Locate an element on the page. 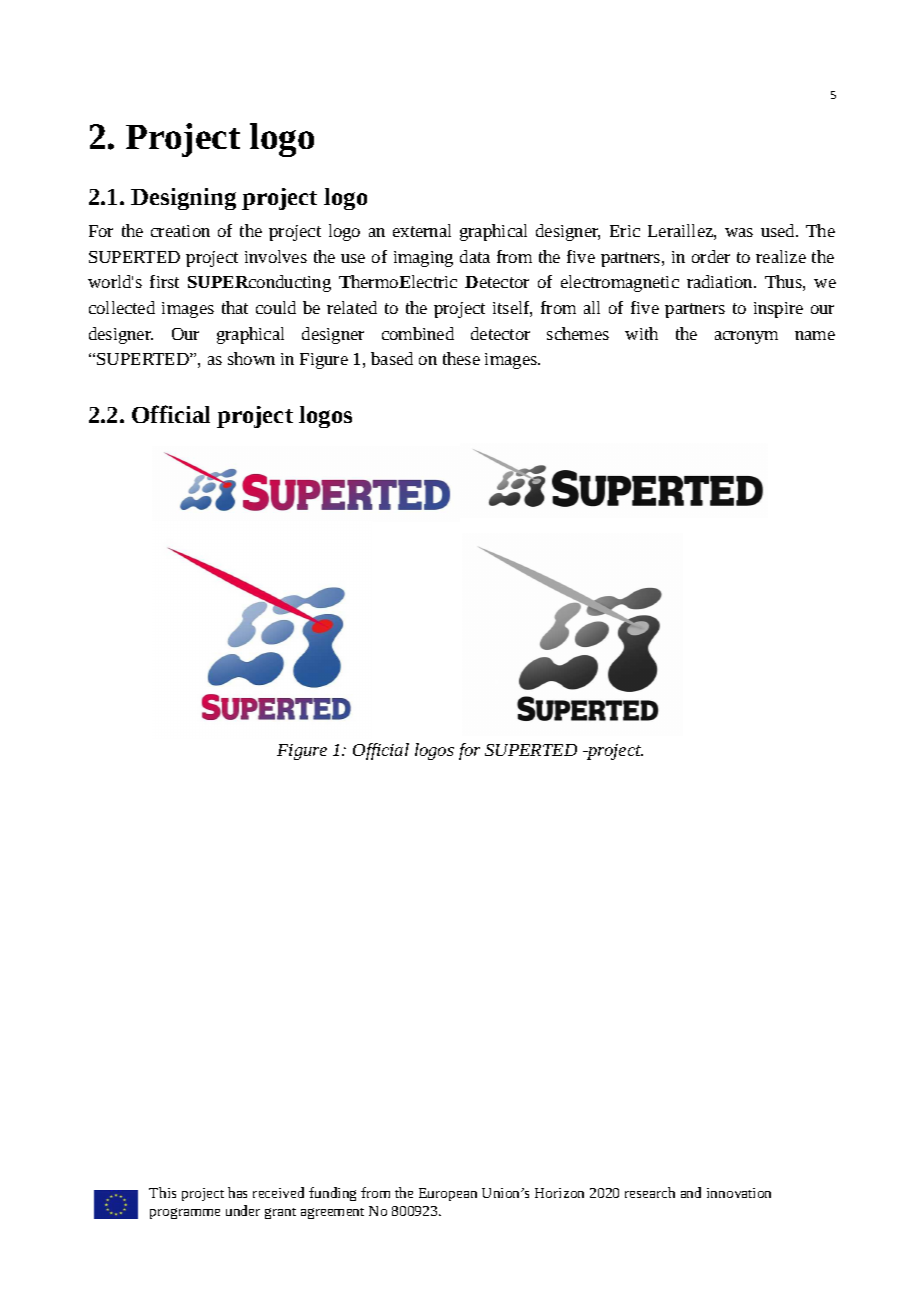 The width and height of the image is (924, 1308). shown is located at coordinates (251, 358).
